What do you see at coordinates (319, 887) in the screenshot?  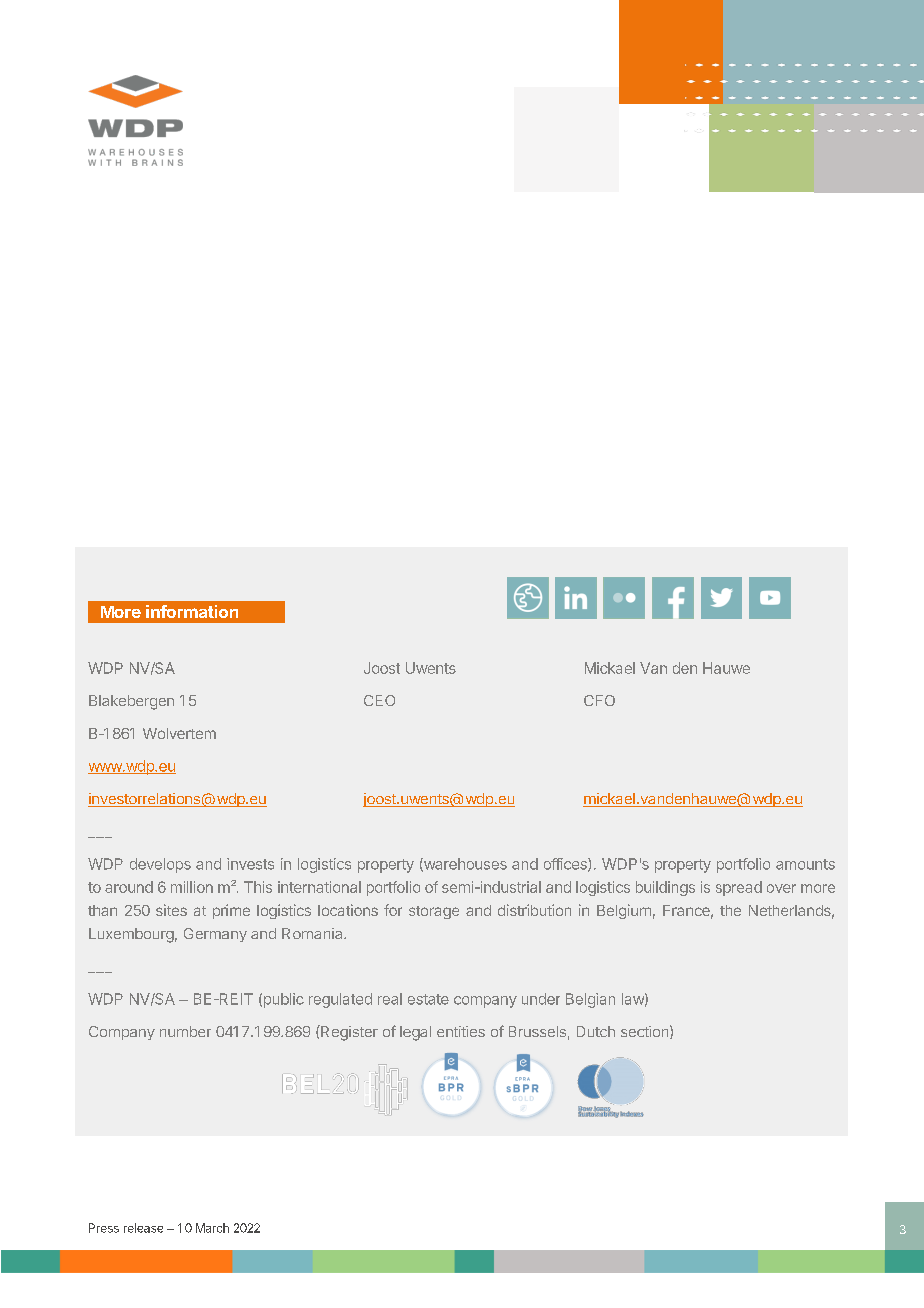 I see `international` at bounding box center [319, 887].
